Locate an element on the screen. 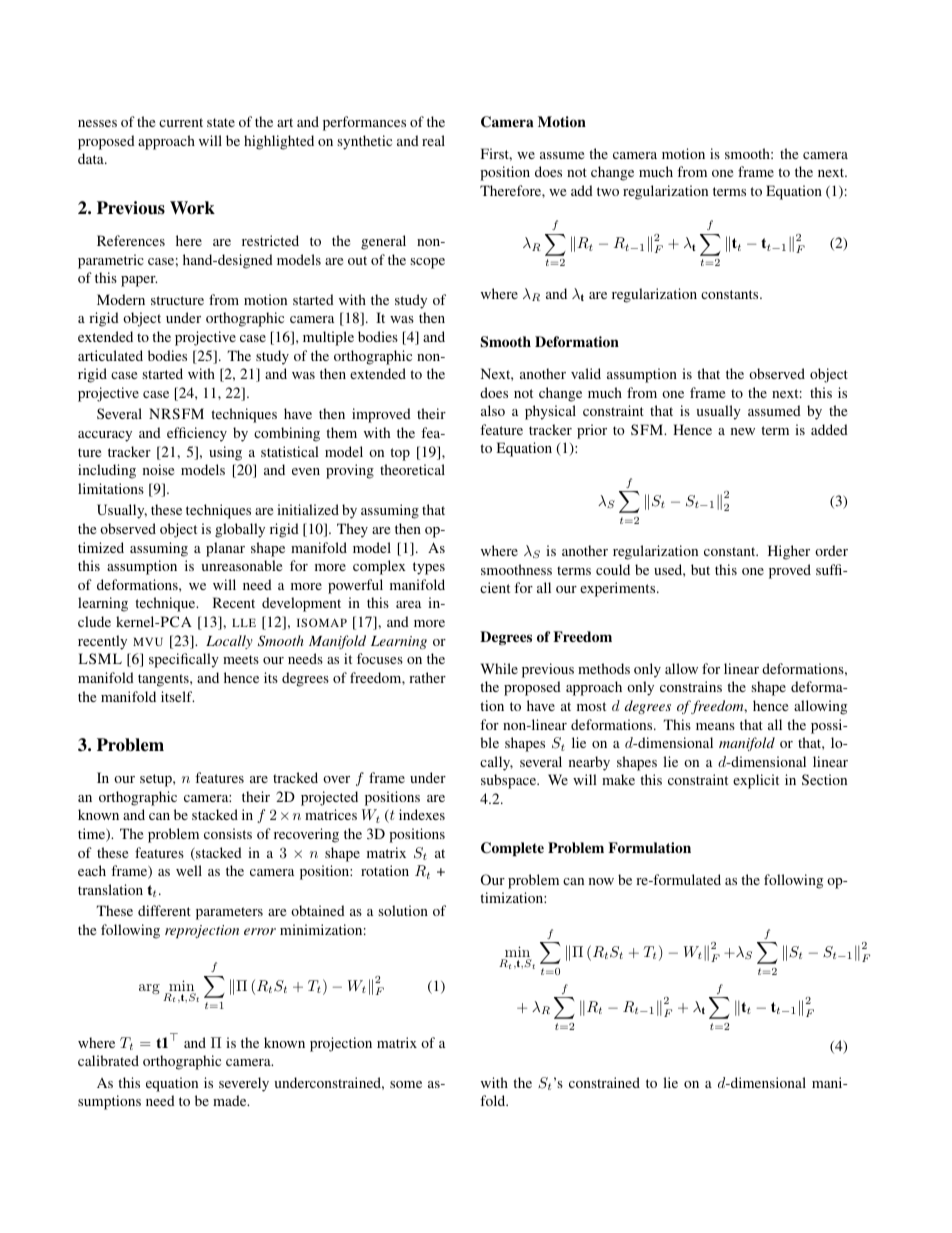  some is located at coordinates (406, 1084).
